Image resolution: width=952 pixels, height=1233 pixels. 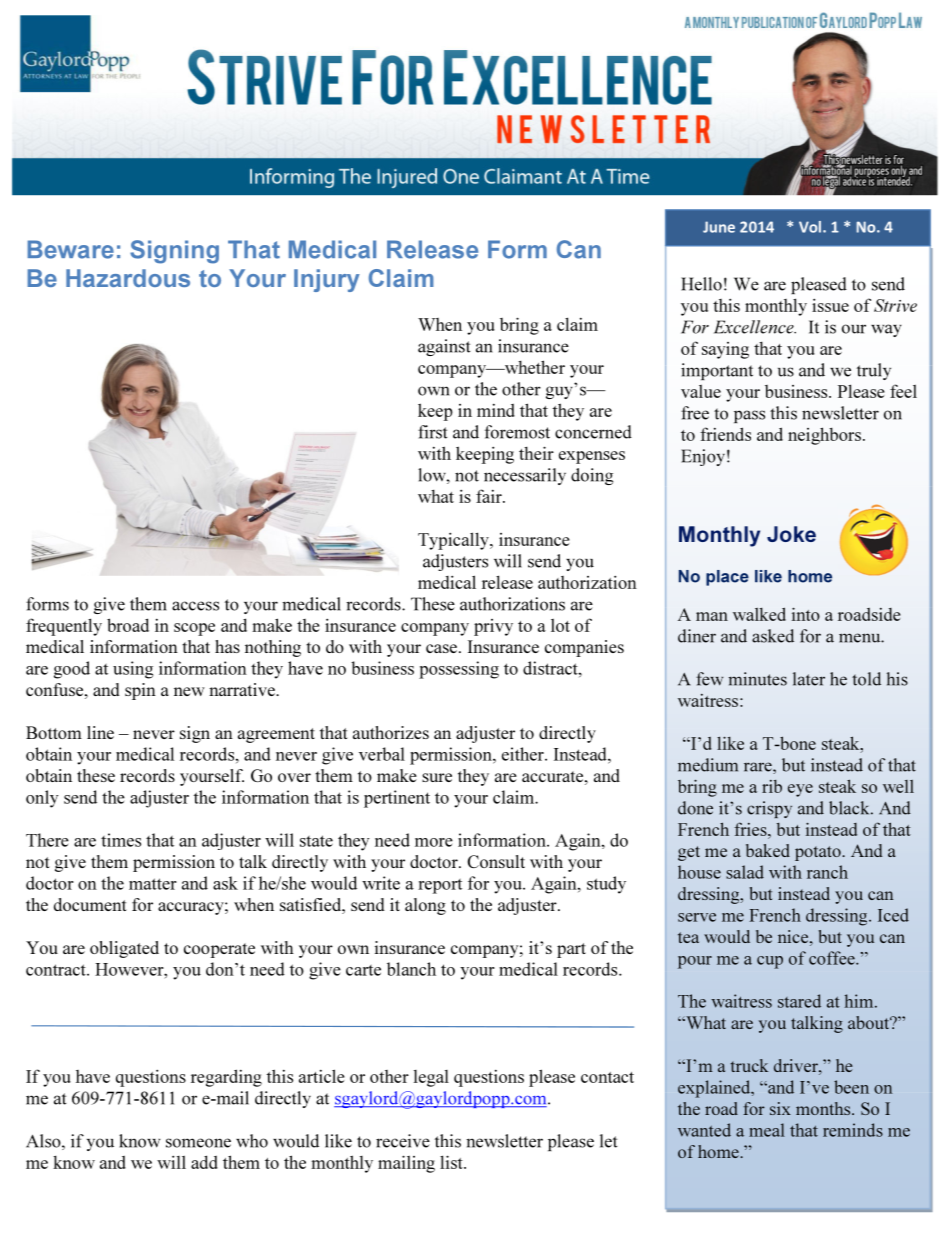 What do you see at coordinates (459, 670) in the document?
I see `possessing` at bounding box center [459, 670].
